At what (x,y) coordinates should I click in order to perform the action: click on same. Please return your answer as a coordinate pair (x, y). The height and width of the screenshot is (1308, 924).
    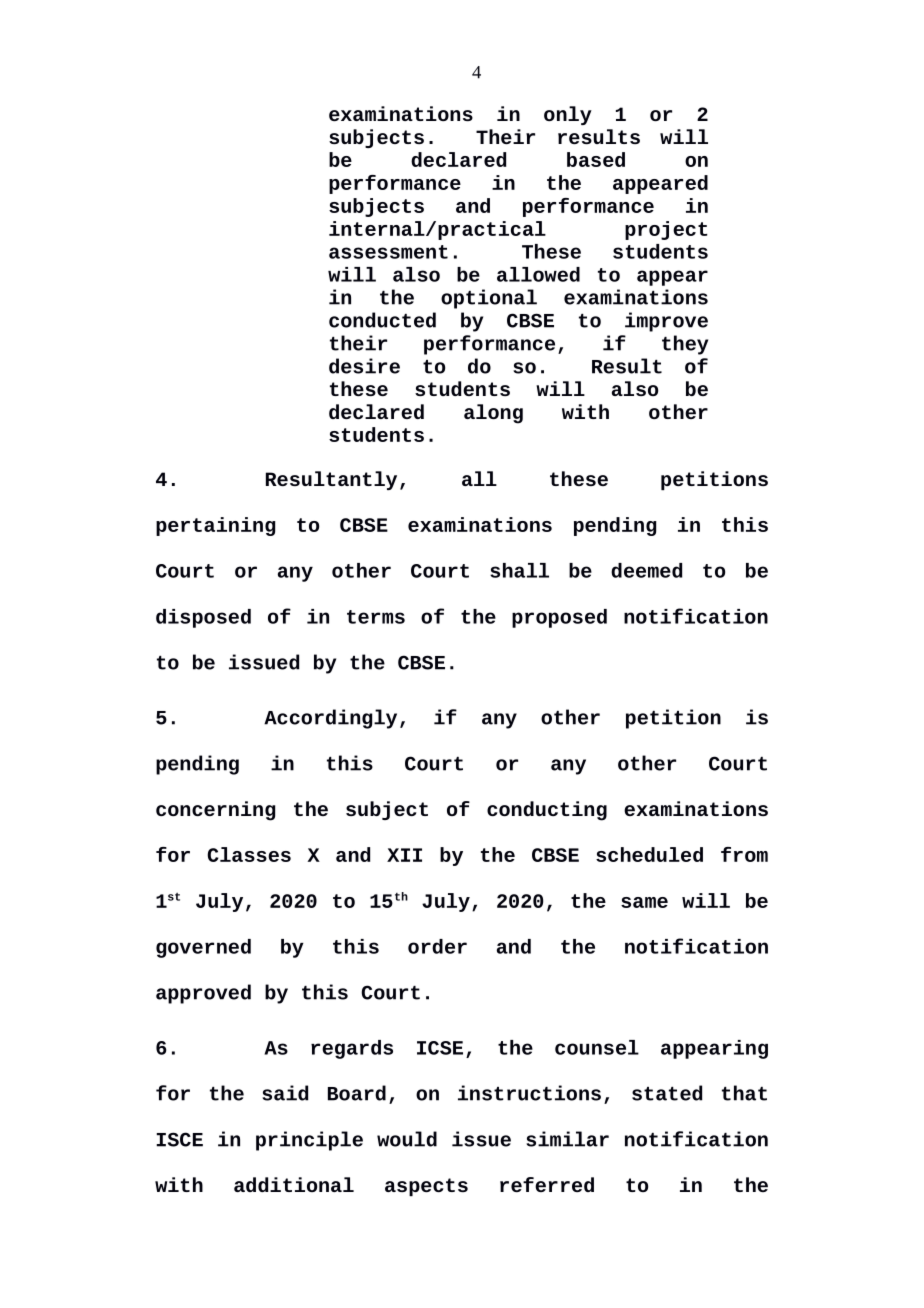
    Looking at the image, I should click on (644, 902).
